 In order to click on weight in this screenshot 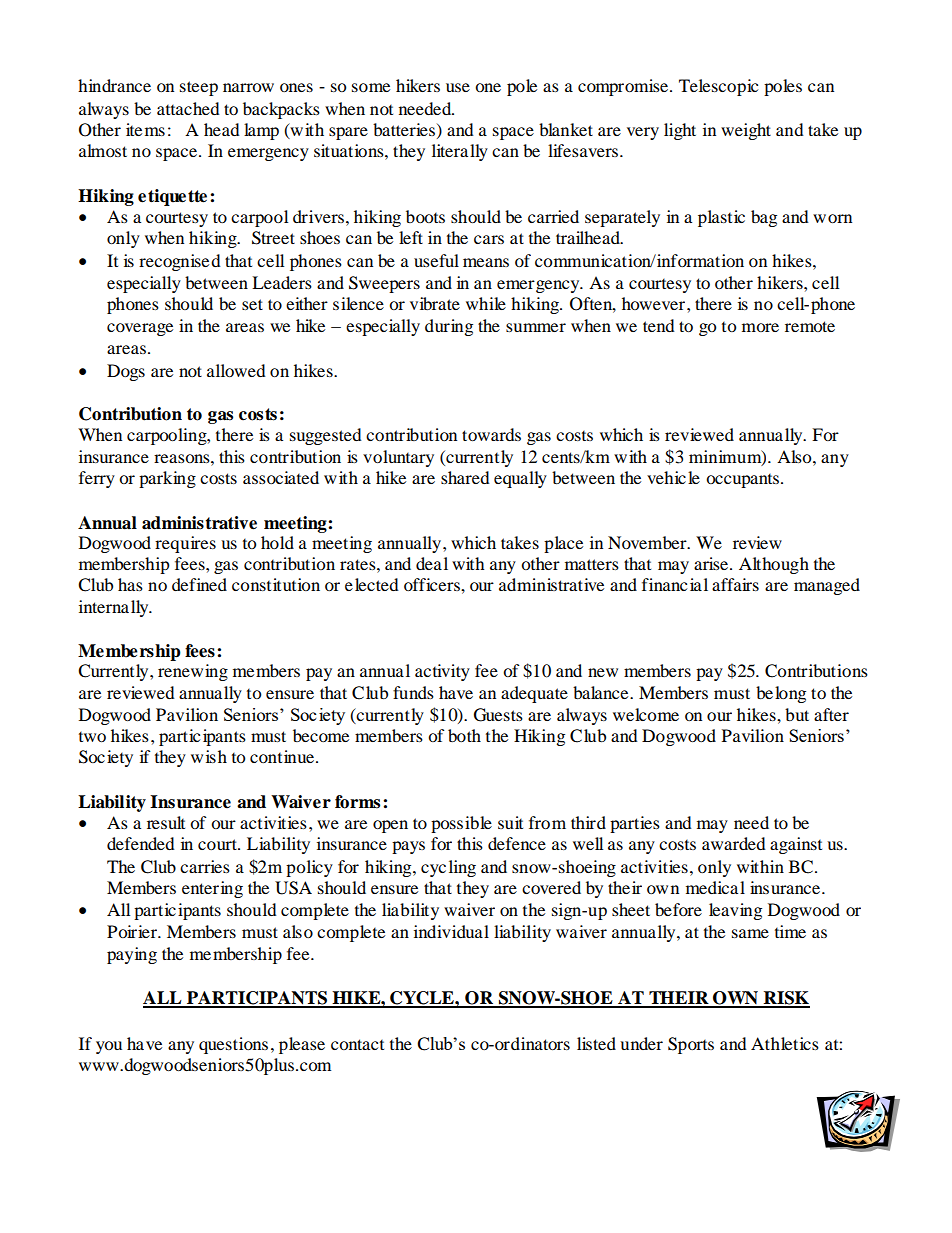, I will do `click(746, 131)`.
